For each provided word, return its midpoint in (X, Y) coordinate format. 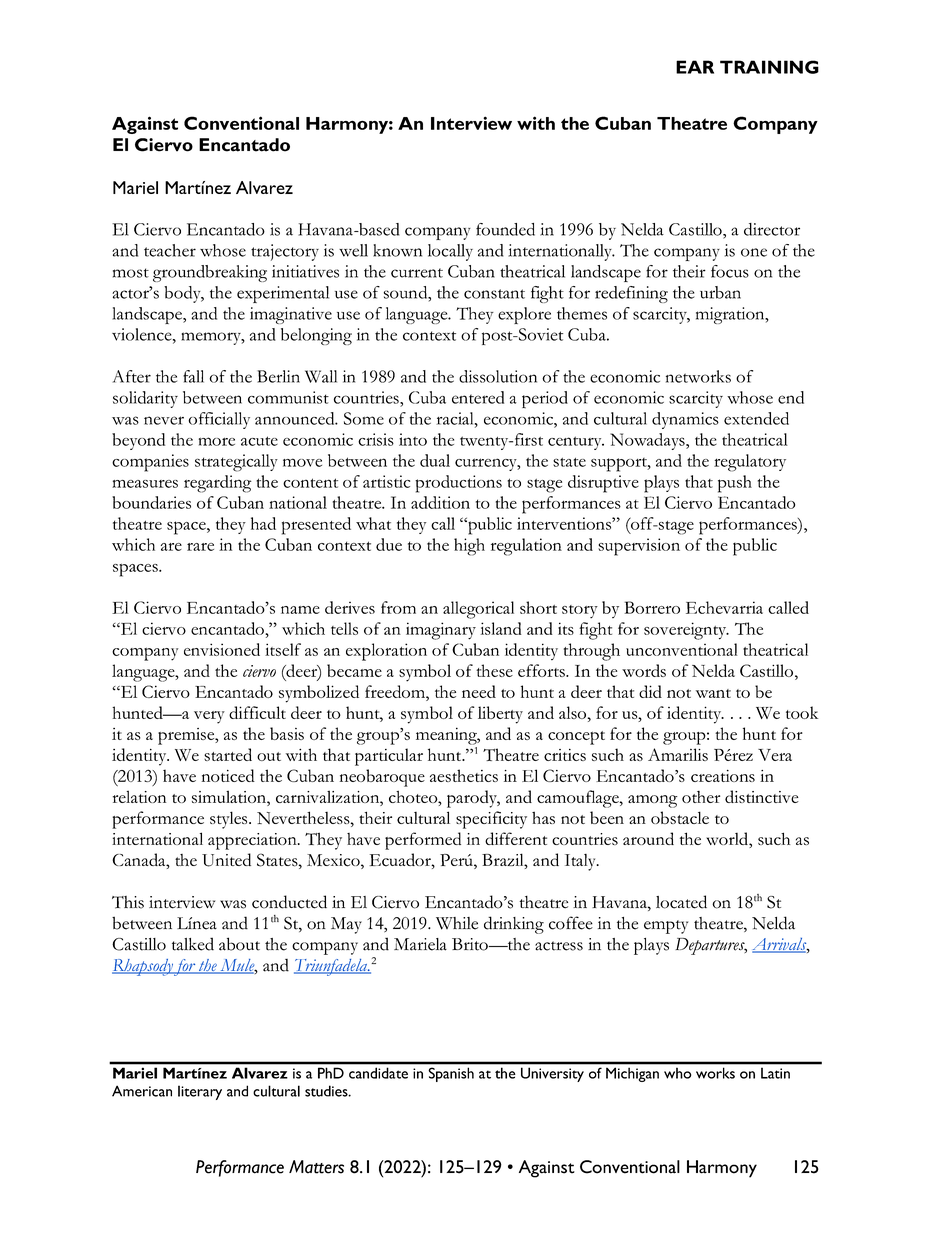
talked (193, 944)
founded (505, 229)
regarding (218, 484)
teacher (170, 250)
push (735, 484)
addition (440, 502)
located (681, 902)
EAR (695, 67)
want (713, 693)
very (209, 717)
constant (494, 294)
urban (720, 292)
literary (200, 1092)
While (457, 923)
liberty (500, 715)
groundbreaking (210, 273)
